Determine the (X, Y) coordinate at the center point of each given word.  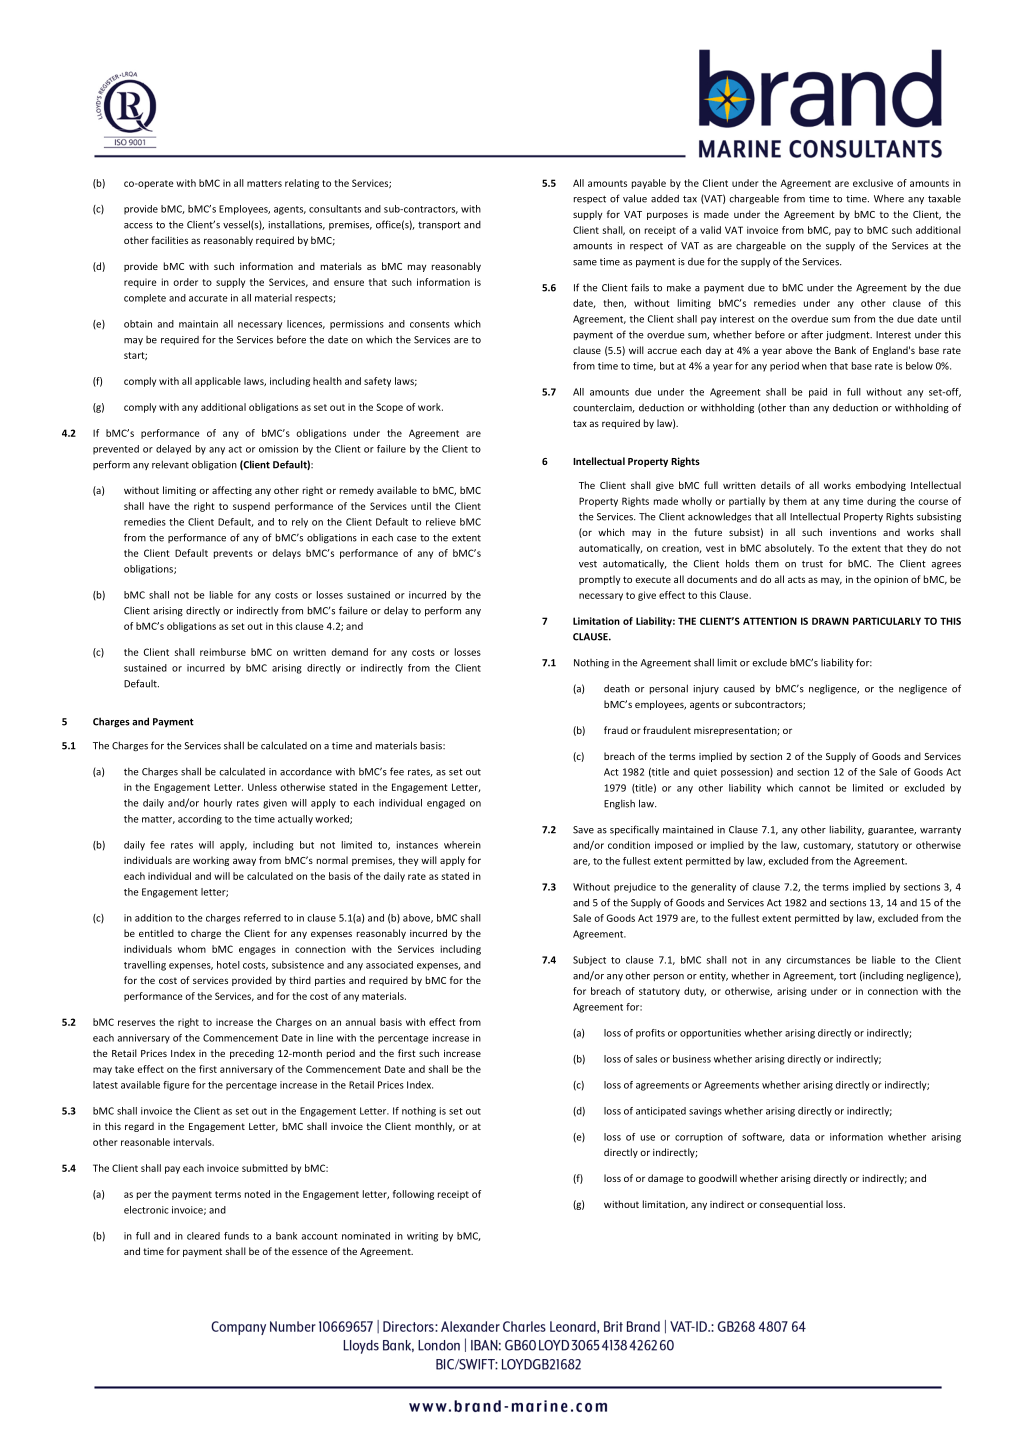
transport (439, 225)
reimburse (223, 652)
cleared (203, 1236)
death (617, 688)
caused (739, 689)
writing (422, 1237)
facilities (169, 240)
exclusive (873, 183)
